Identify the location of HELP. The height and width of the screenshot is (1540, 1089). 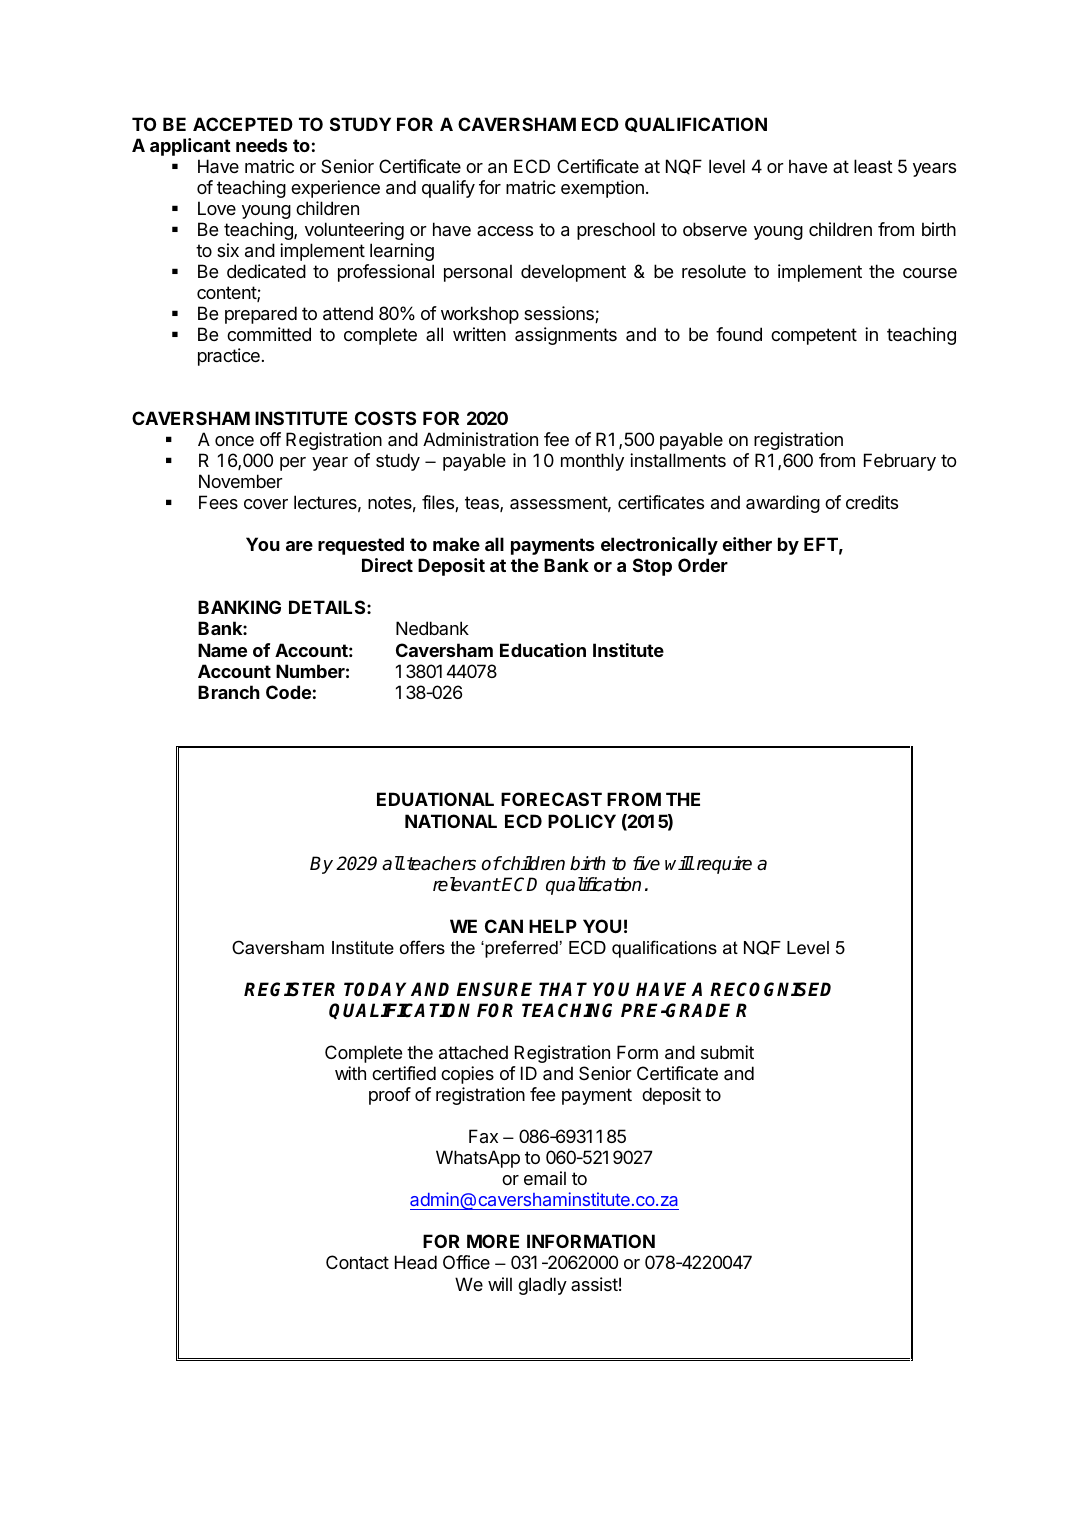
(553, 926).
